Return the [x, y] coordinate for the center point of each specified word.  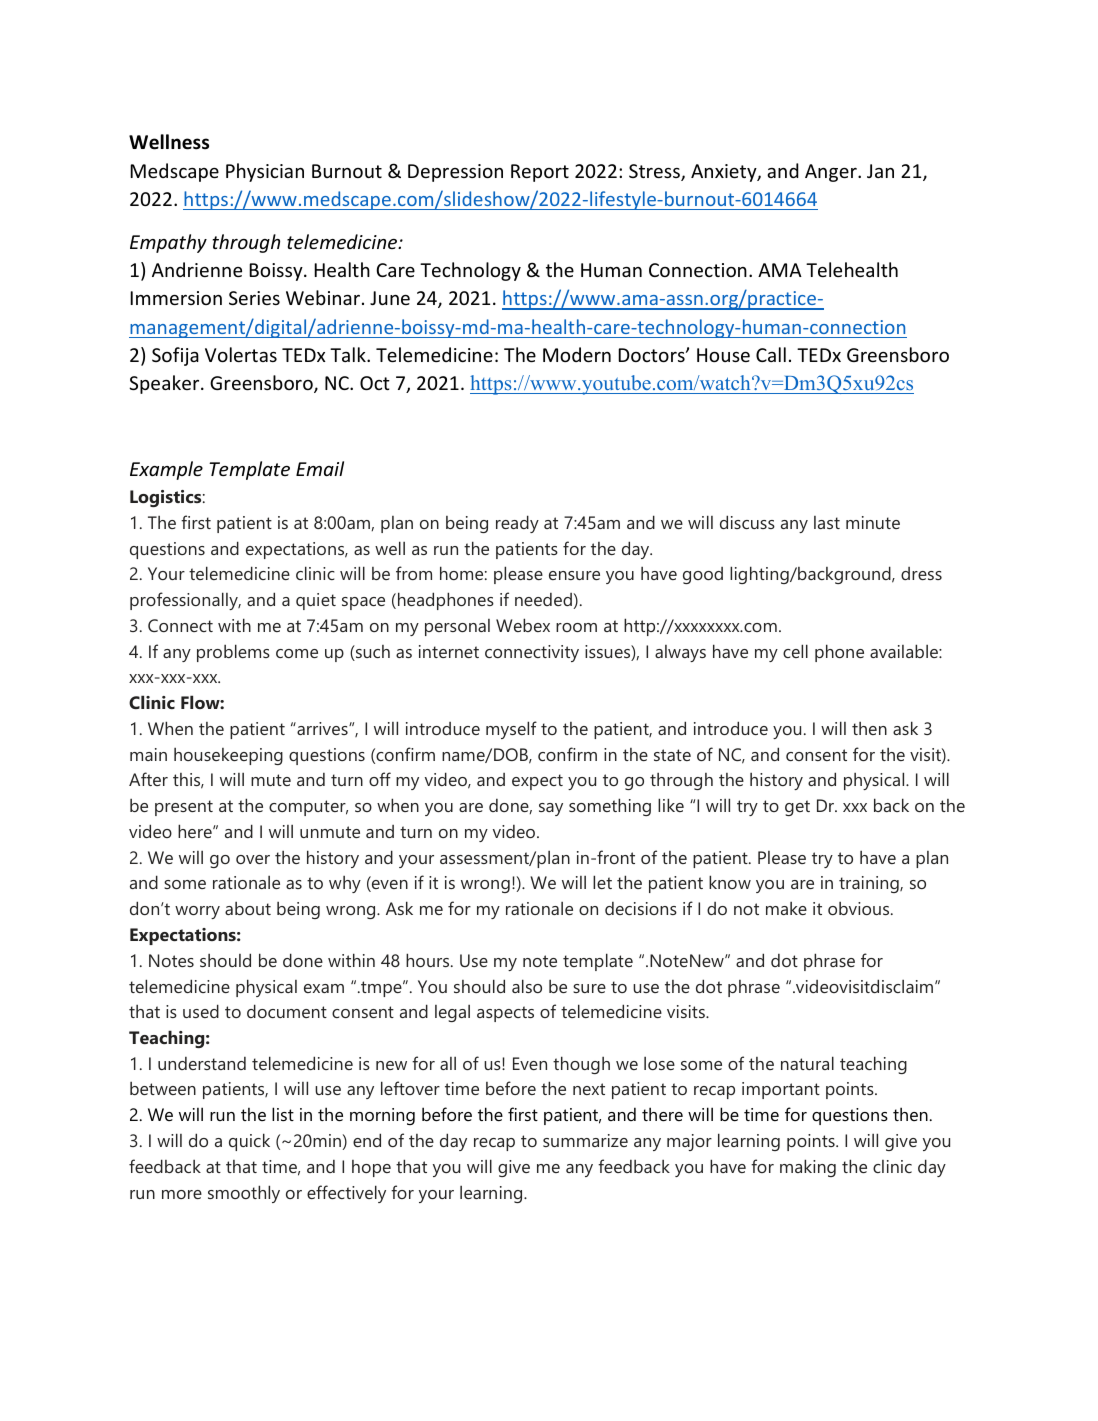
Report [540, 173]
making [808, 1168]
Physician [265, 172]
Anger [832, 173]
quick [249, 1142]
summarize [585, 1140]
